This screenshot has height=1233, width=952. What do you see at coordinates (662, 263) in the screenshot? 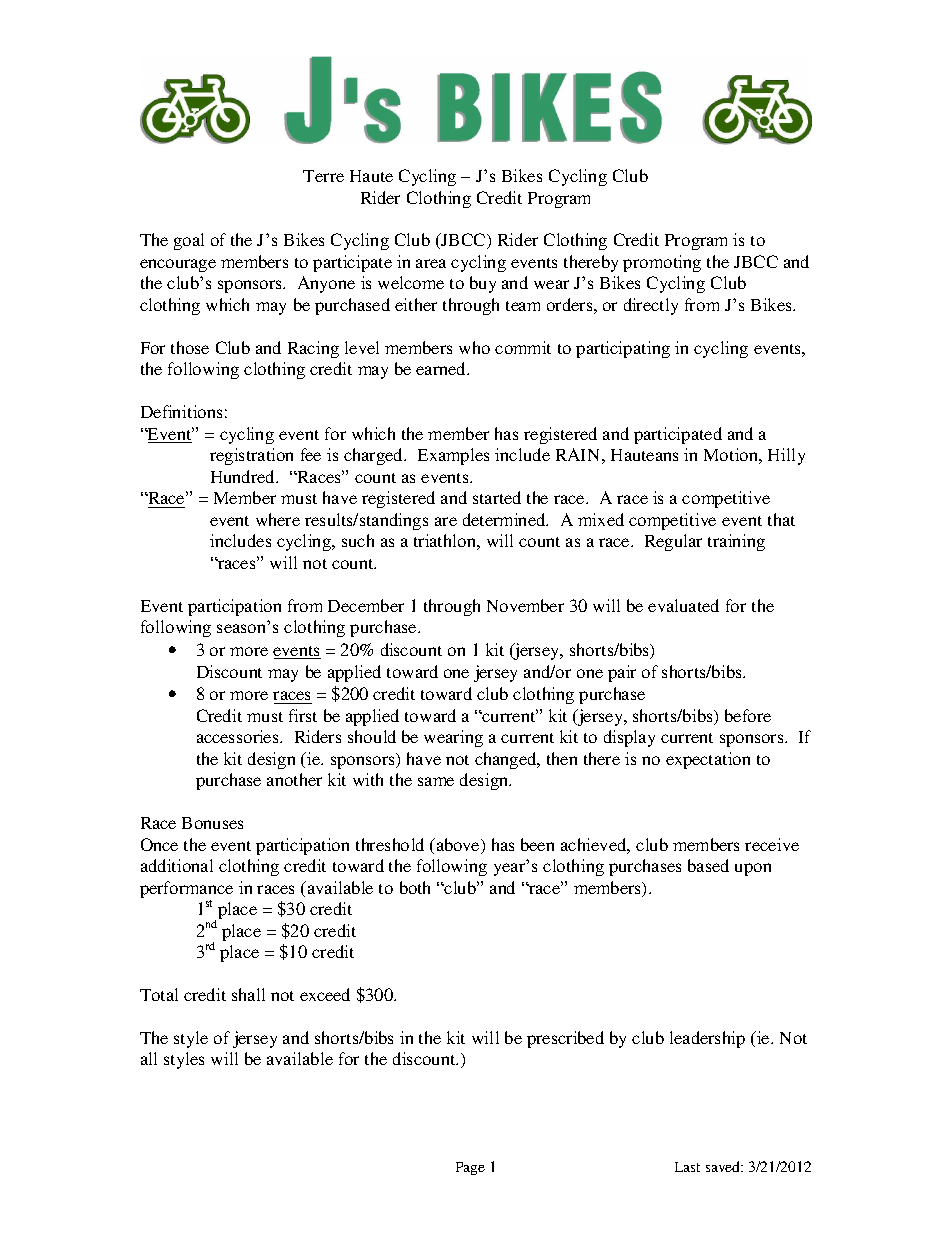
I see `promoting` at bounding box center [662, 263].
